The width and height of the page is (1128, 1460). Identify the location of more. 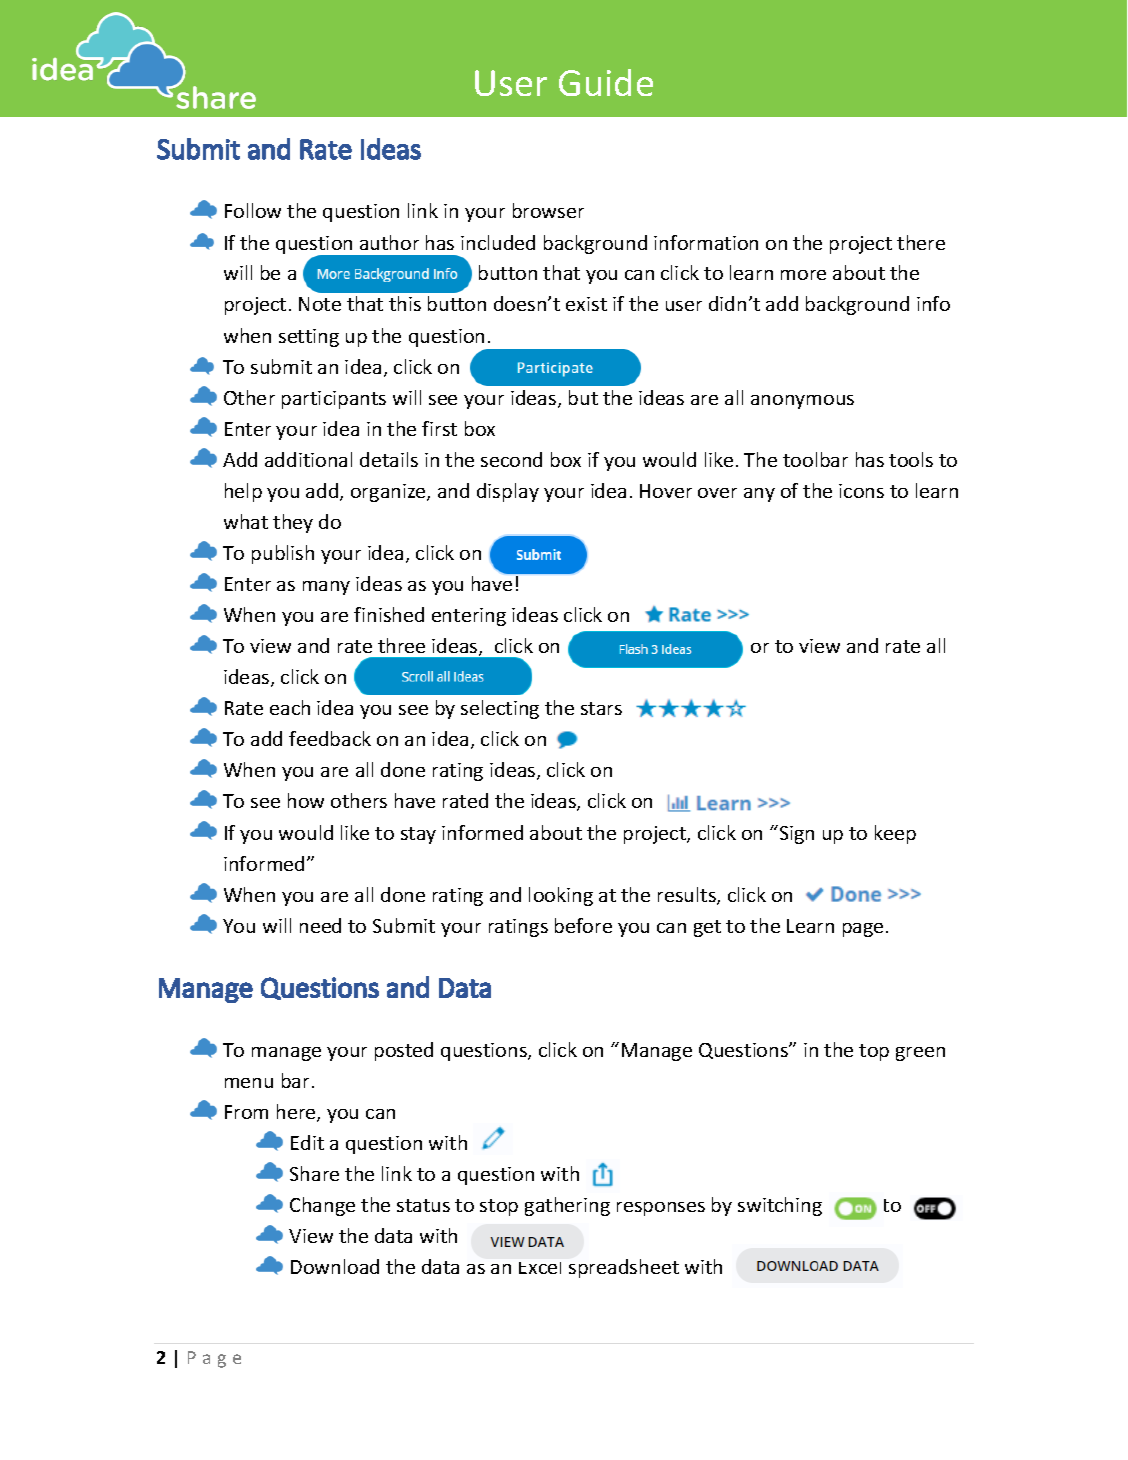
(803, 275).
